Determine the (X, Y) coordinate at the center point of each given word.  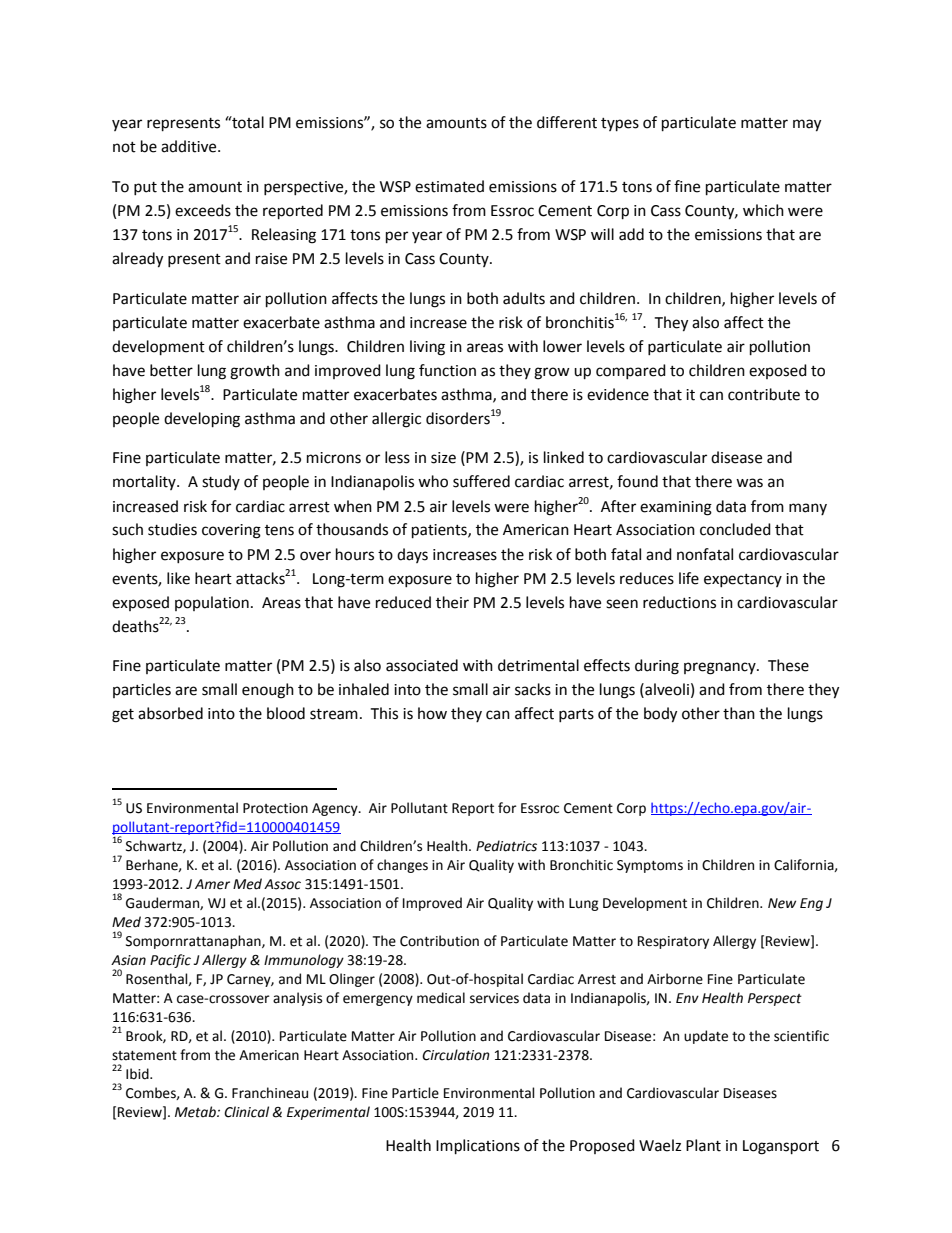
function (447, 370)
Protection (275, 808)
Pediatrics (506, 846)
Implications (478, 1147)
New (782, 903)
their (452, 602)
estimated (449, 186)
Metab (196, 1112)
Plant (703, 1145)
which (763, 210)
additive (190, 146)
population (212, 603)
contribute (764, 394)
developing (202, 420)
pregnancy (721, 668)
